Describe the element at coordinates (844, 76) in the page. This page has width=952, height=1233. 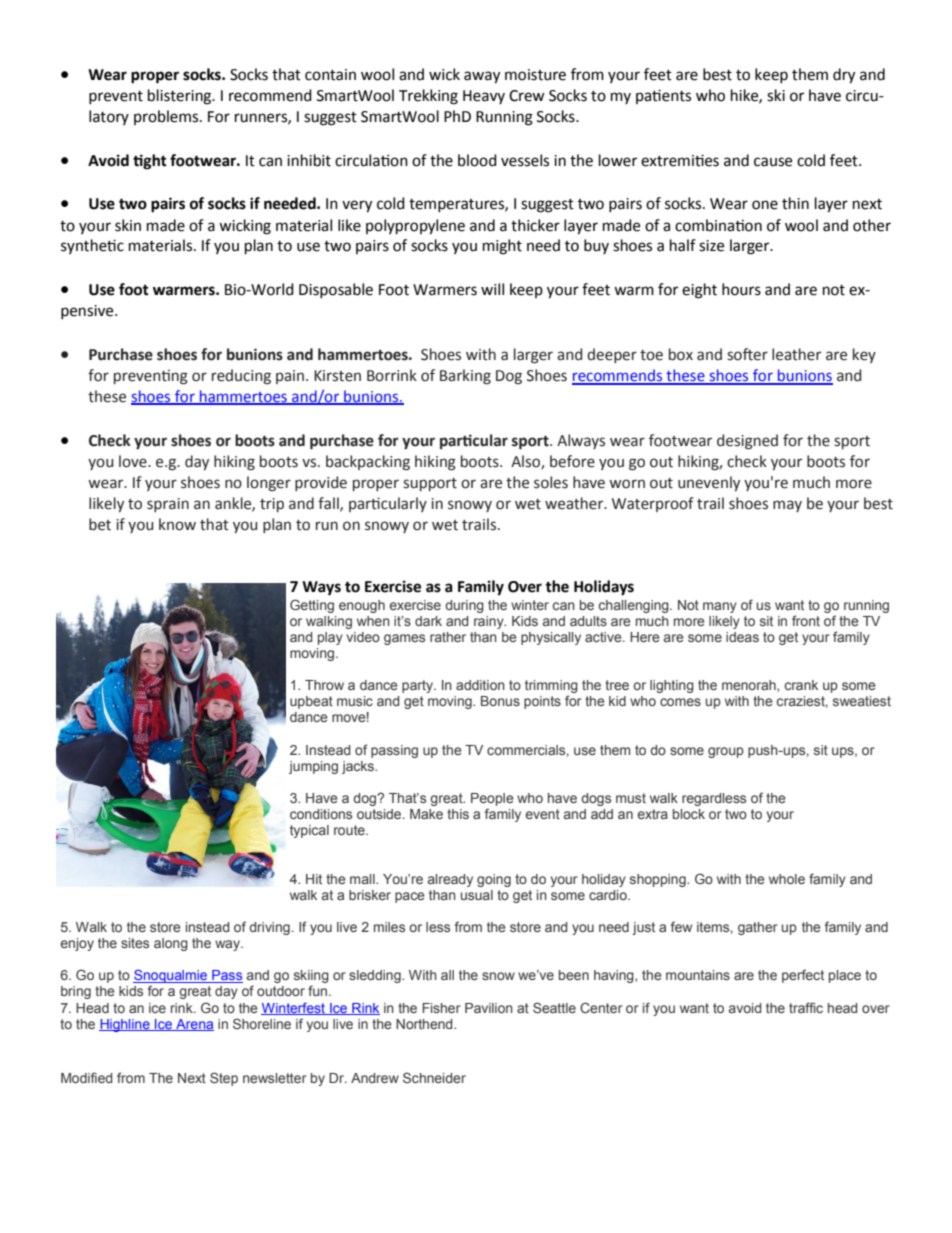
I see `dry` at that location.
